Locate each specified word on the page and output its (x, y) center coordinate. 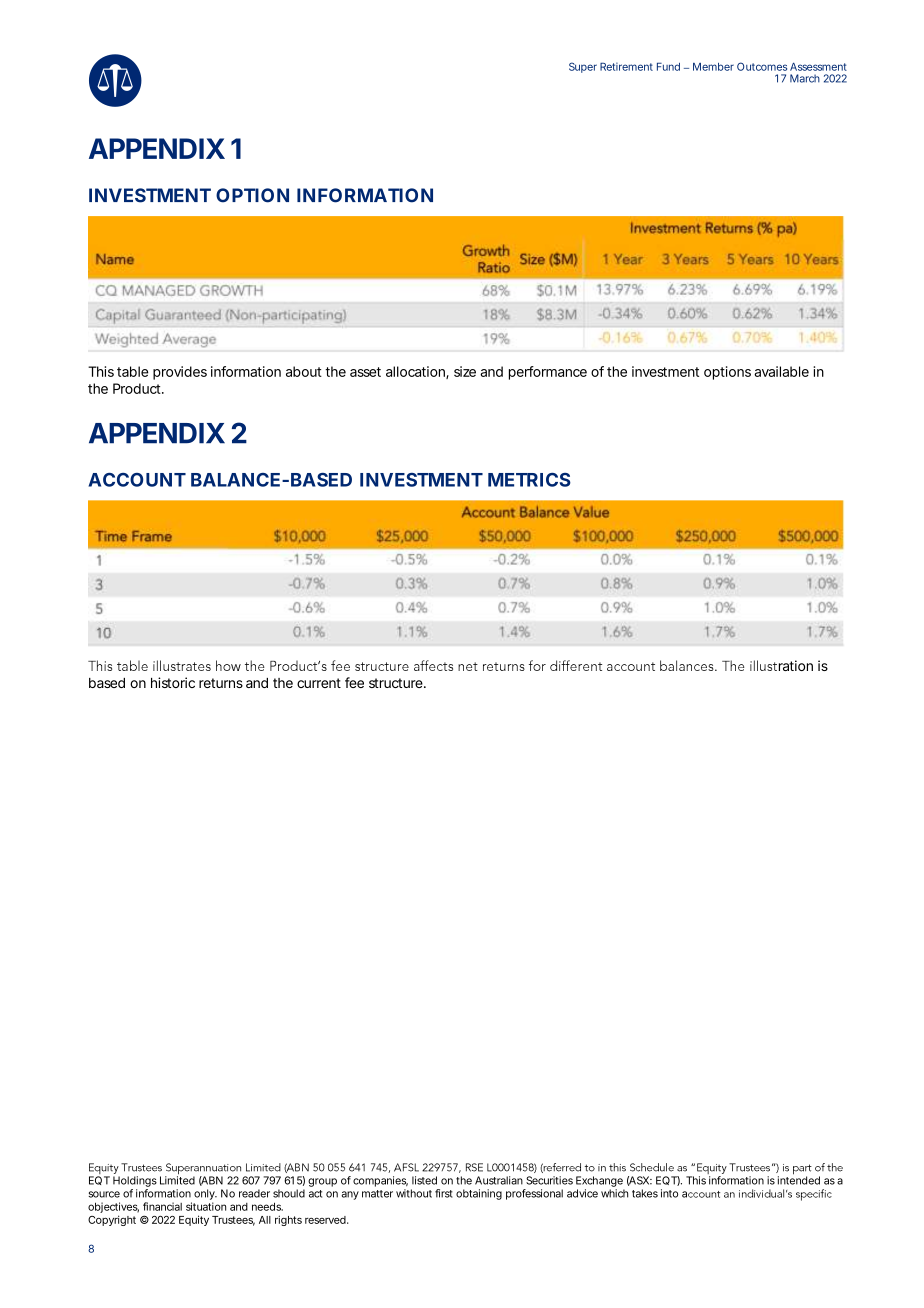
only (205, 1194)
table (132, 371)
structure (397, 683)
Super (583, 67)
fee (354, 682)
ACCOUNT (137, 480)
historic (173, 682)
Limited (177, 1179)
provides (180, 373)
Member (713, 67)
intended (799, 1179)
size (465, 371)
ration (794, 665)
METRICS (529, 480)
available (781, 371)
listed (424, 1180)
